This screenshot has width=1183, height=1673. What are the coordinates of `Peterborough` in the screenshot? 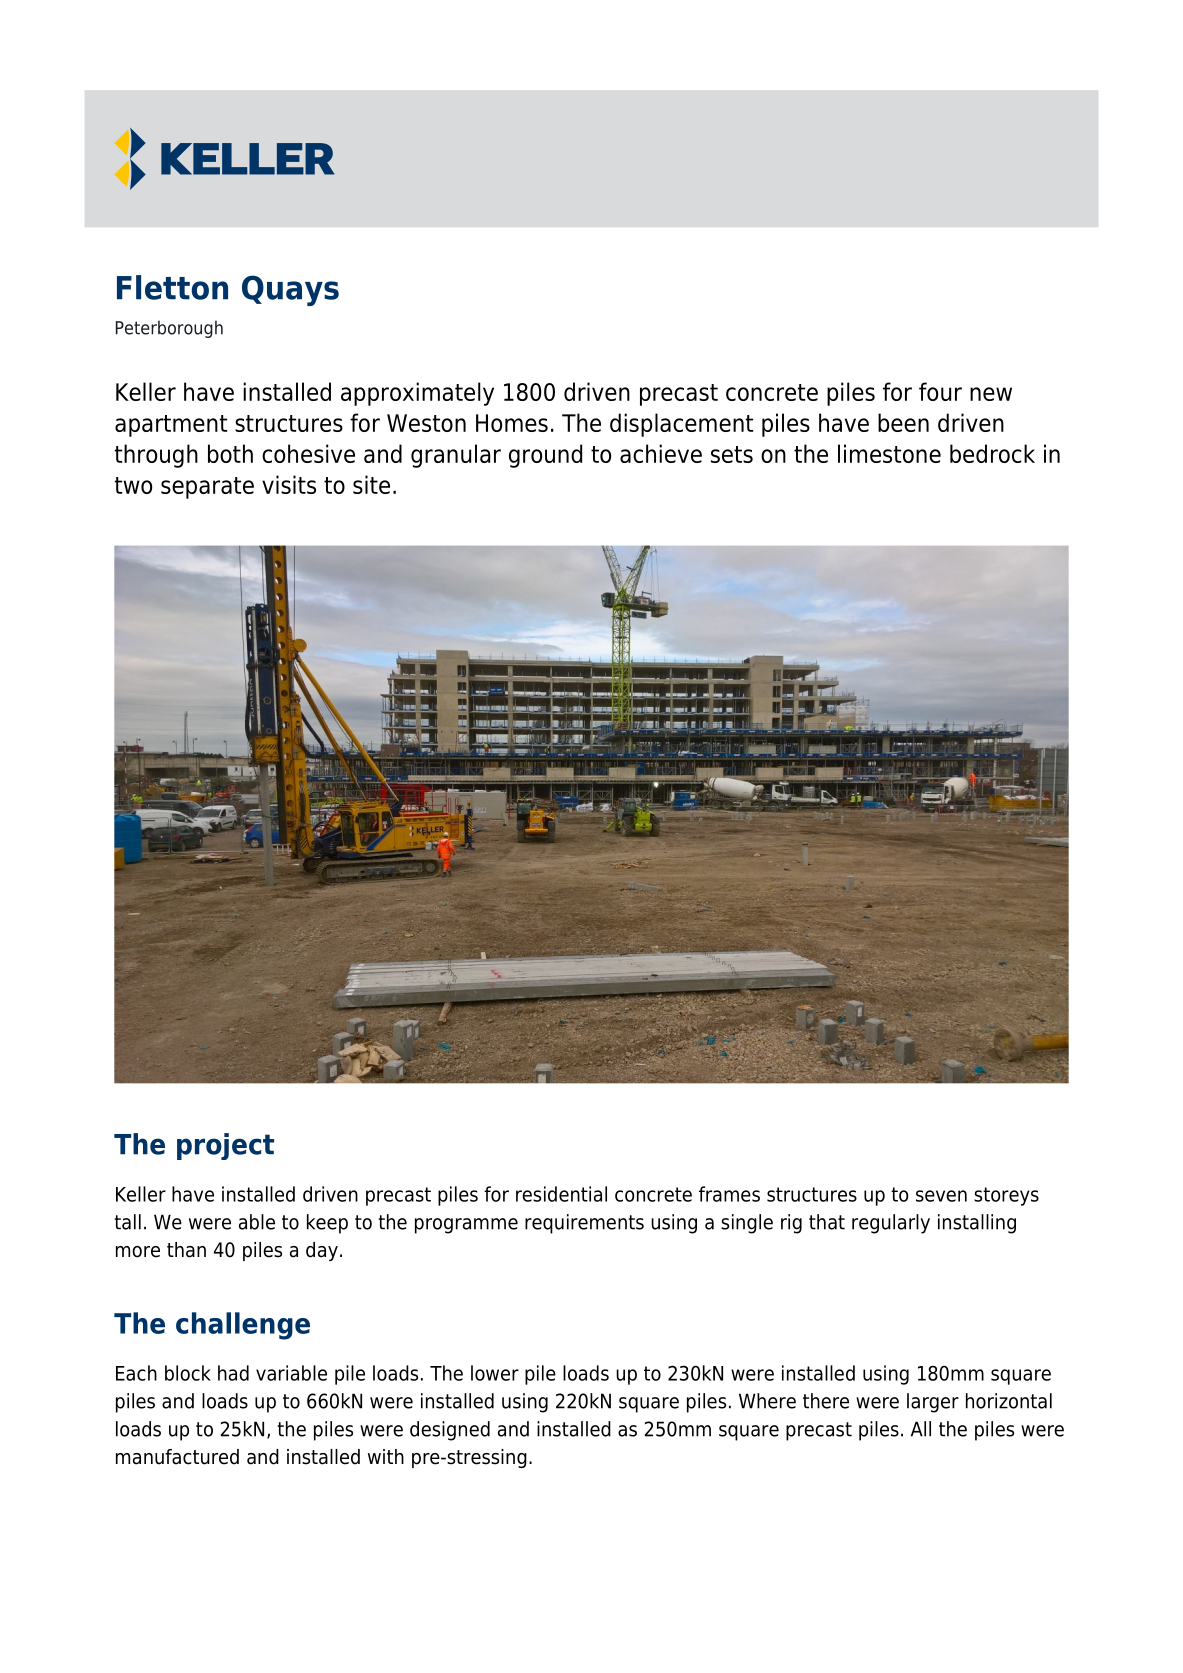 It's located at (169, 329).
